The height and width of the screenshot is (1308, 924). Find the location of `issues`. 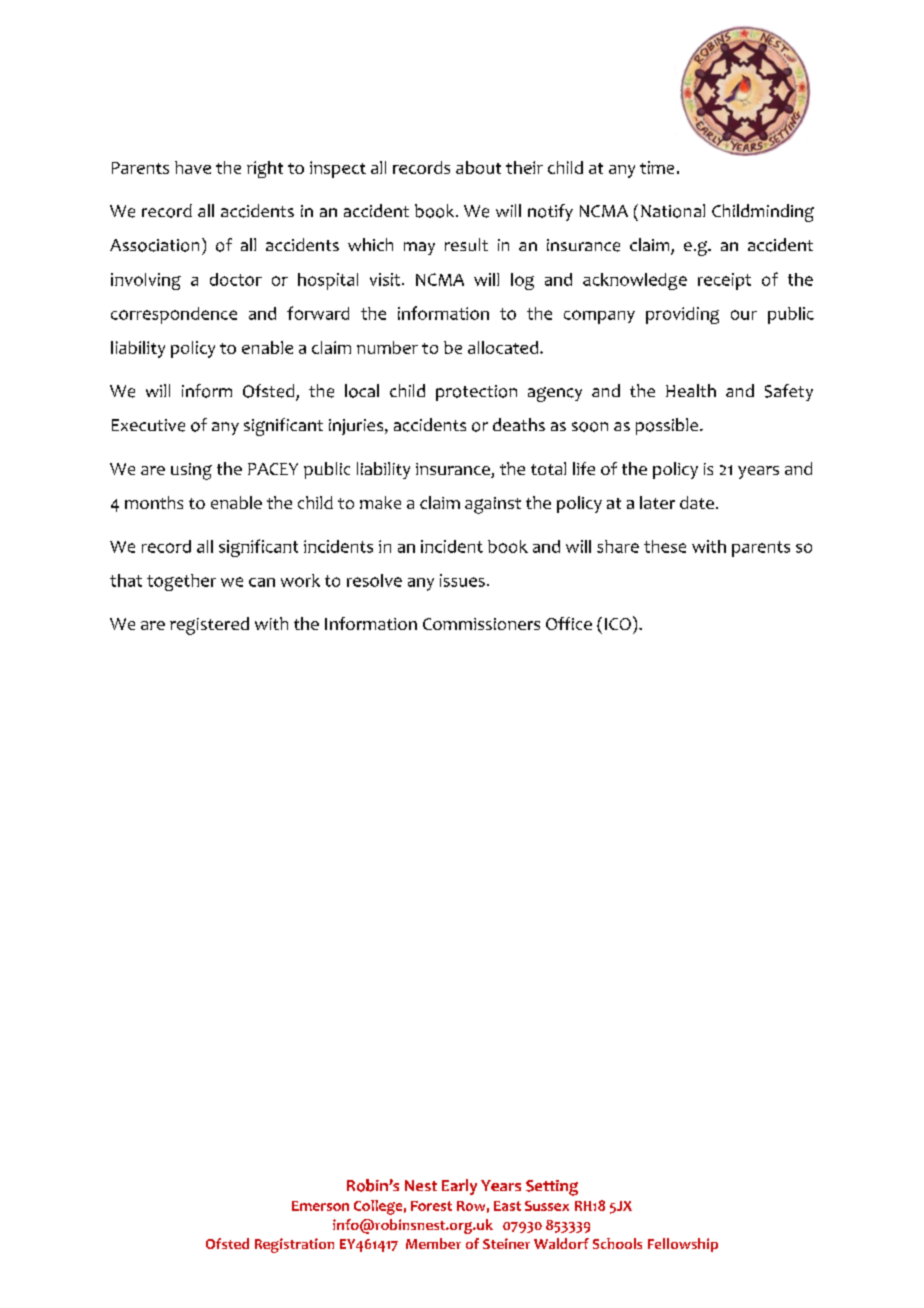

issues is located at coordinates (462, 580).
